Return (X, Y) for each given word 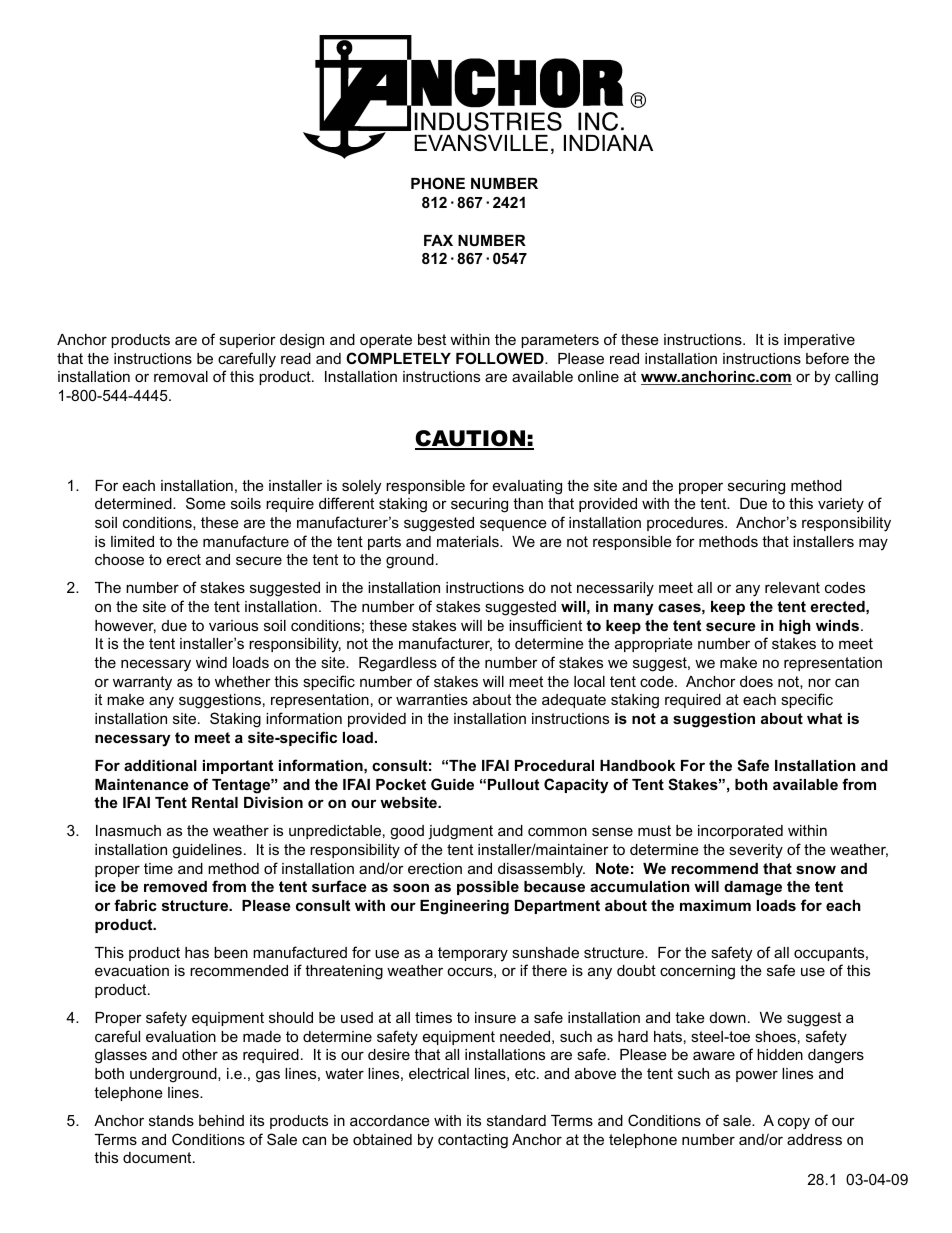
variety (841, 505)
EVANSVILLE (481, 143)
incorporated (740, 832)
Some (206, 503)
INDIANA (608, 143)
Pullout (513, 784)
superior (247, 341)
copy (794, 1123)
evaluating (527, 487)
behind (221, 1120)
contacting (473, 1141)
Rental (215, 802)
